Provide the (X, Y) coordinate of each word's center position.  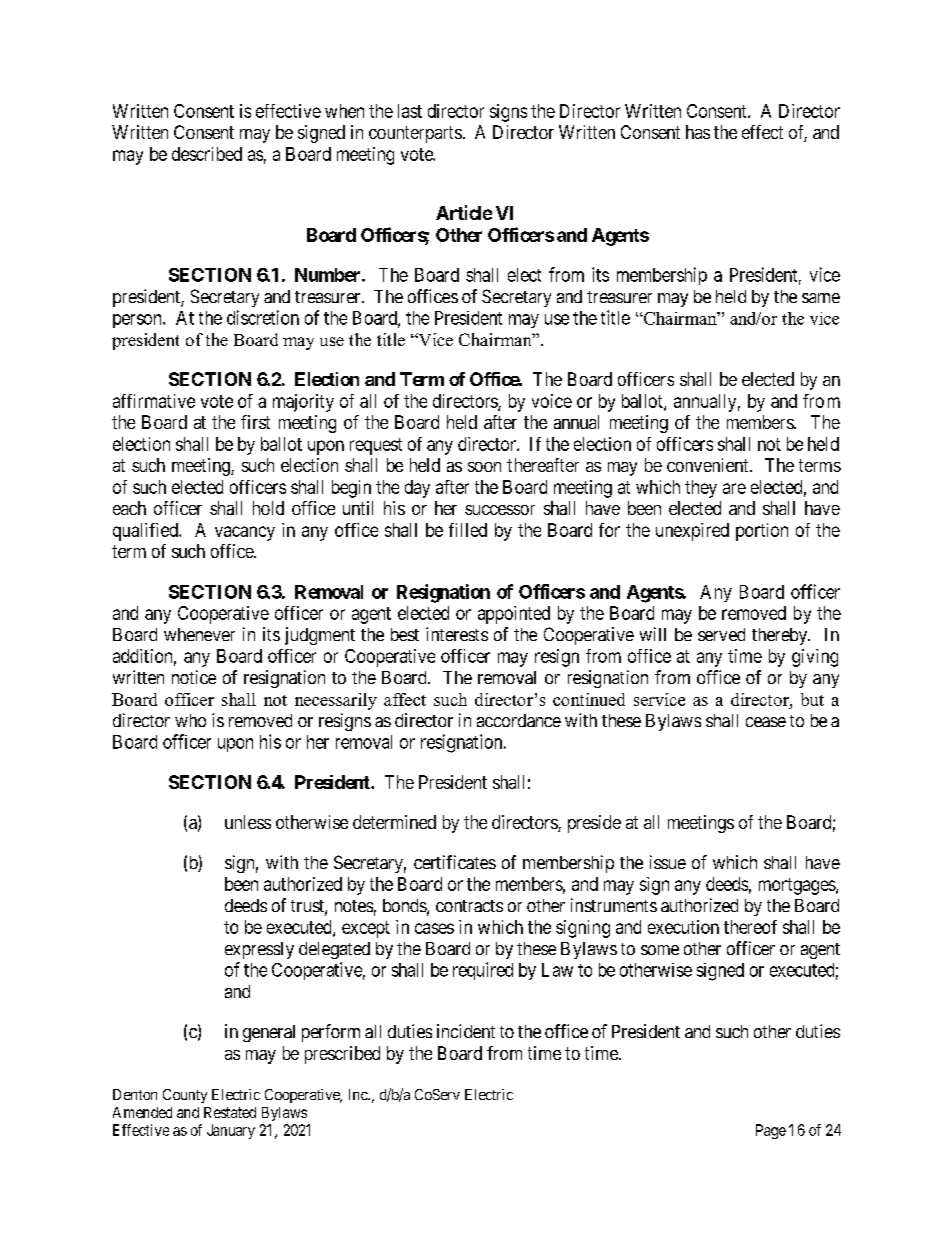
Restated (230, 1112)
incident (466, 1031)
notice (194, 677)
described (207, 154)
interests (457, 634)
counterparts (415, 134)
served (721, 634)
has (698, 132)
